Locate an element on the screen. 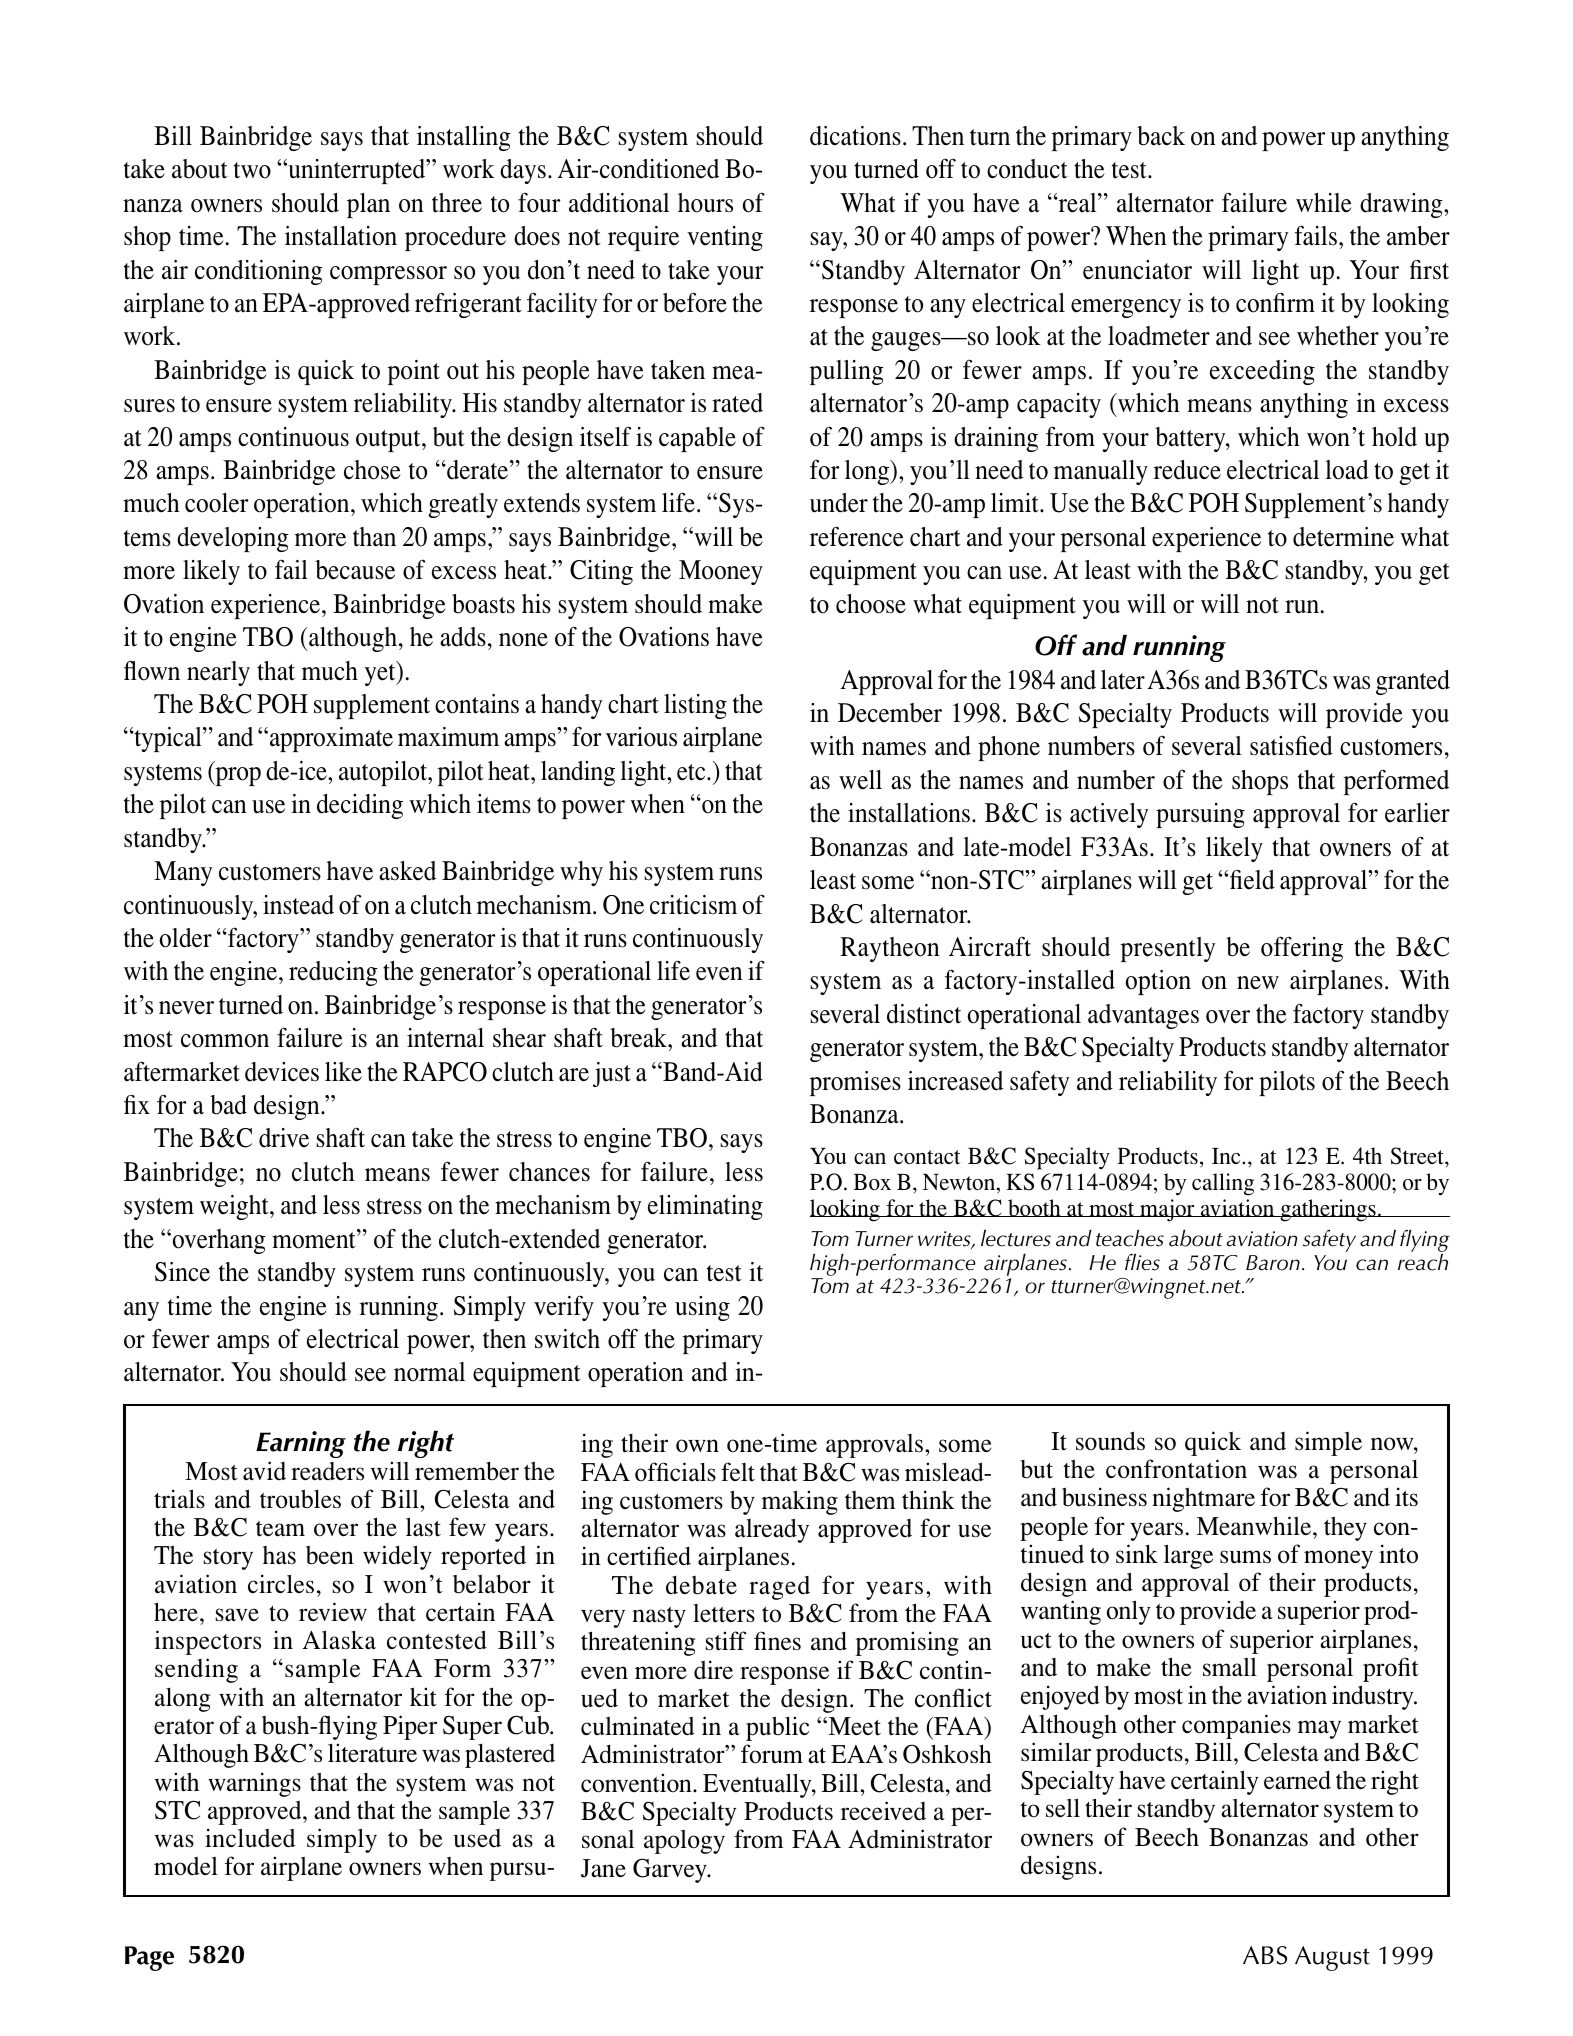 The height and width of the screenshot is (2036, 1573). approximate is located at coordinates (330, 739).
